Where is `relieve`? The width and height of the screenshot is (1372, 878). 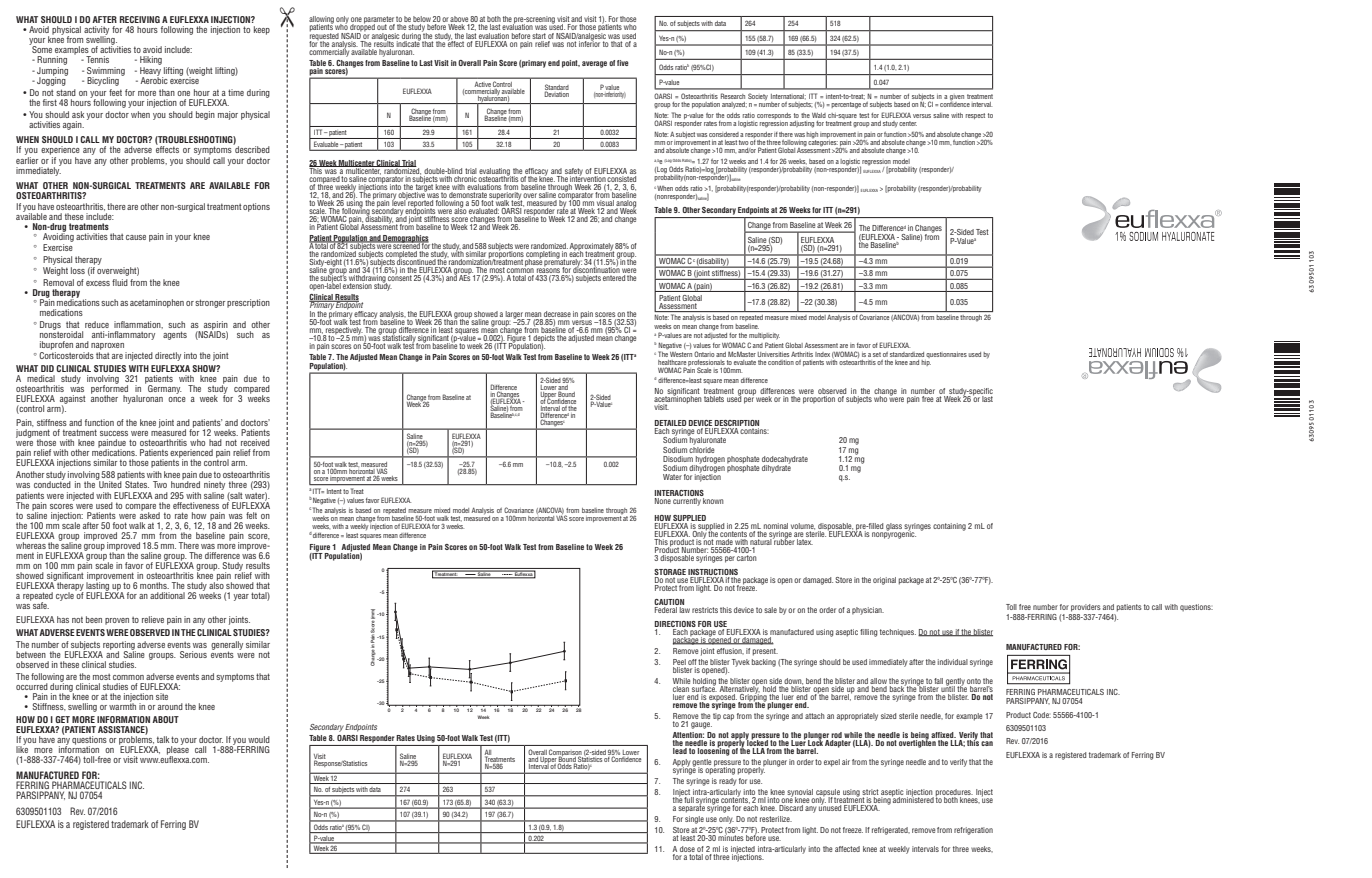
relieve is located at coordinates (153, 619).
